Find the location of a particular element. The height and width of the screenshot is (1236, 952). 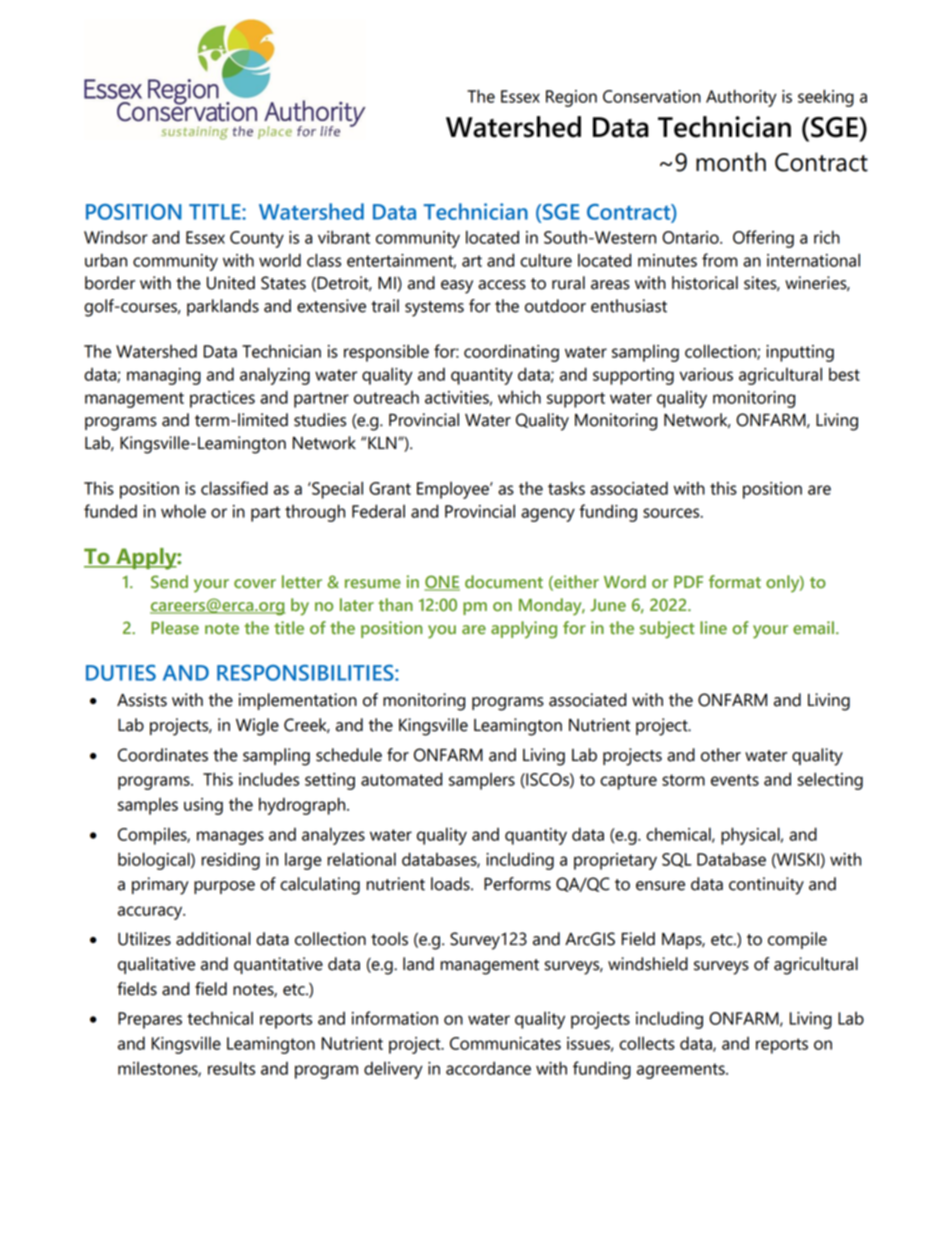

Authority is located at coordinates (741, 98).
